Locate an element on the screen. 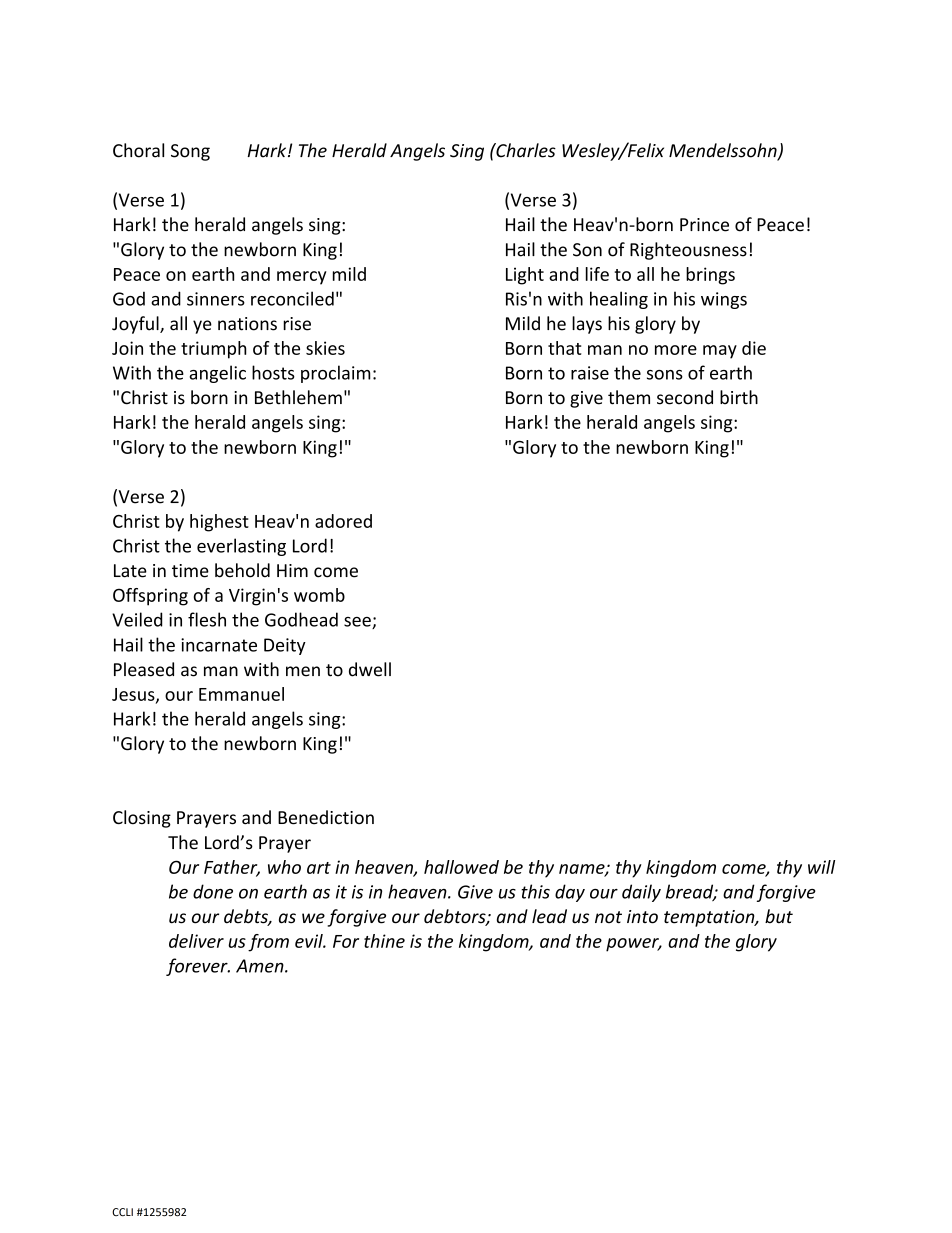 The height and width of the screenshot is (1233, 952). birth is located at coordinates (739, 397).
